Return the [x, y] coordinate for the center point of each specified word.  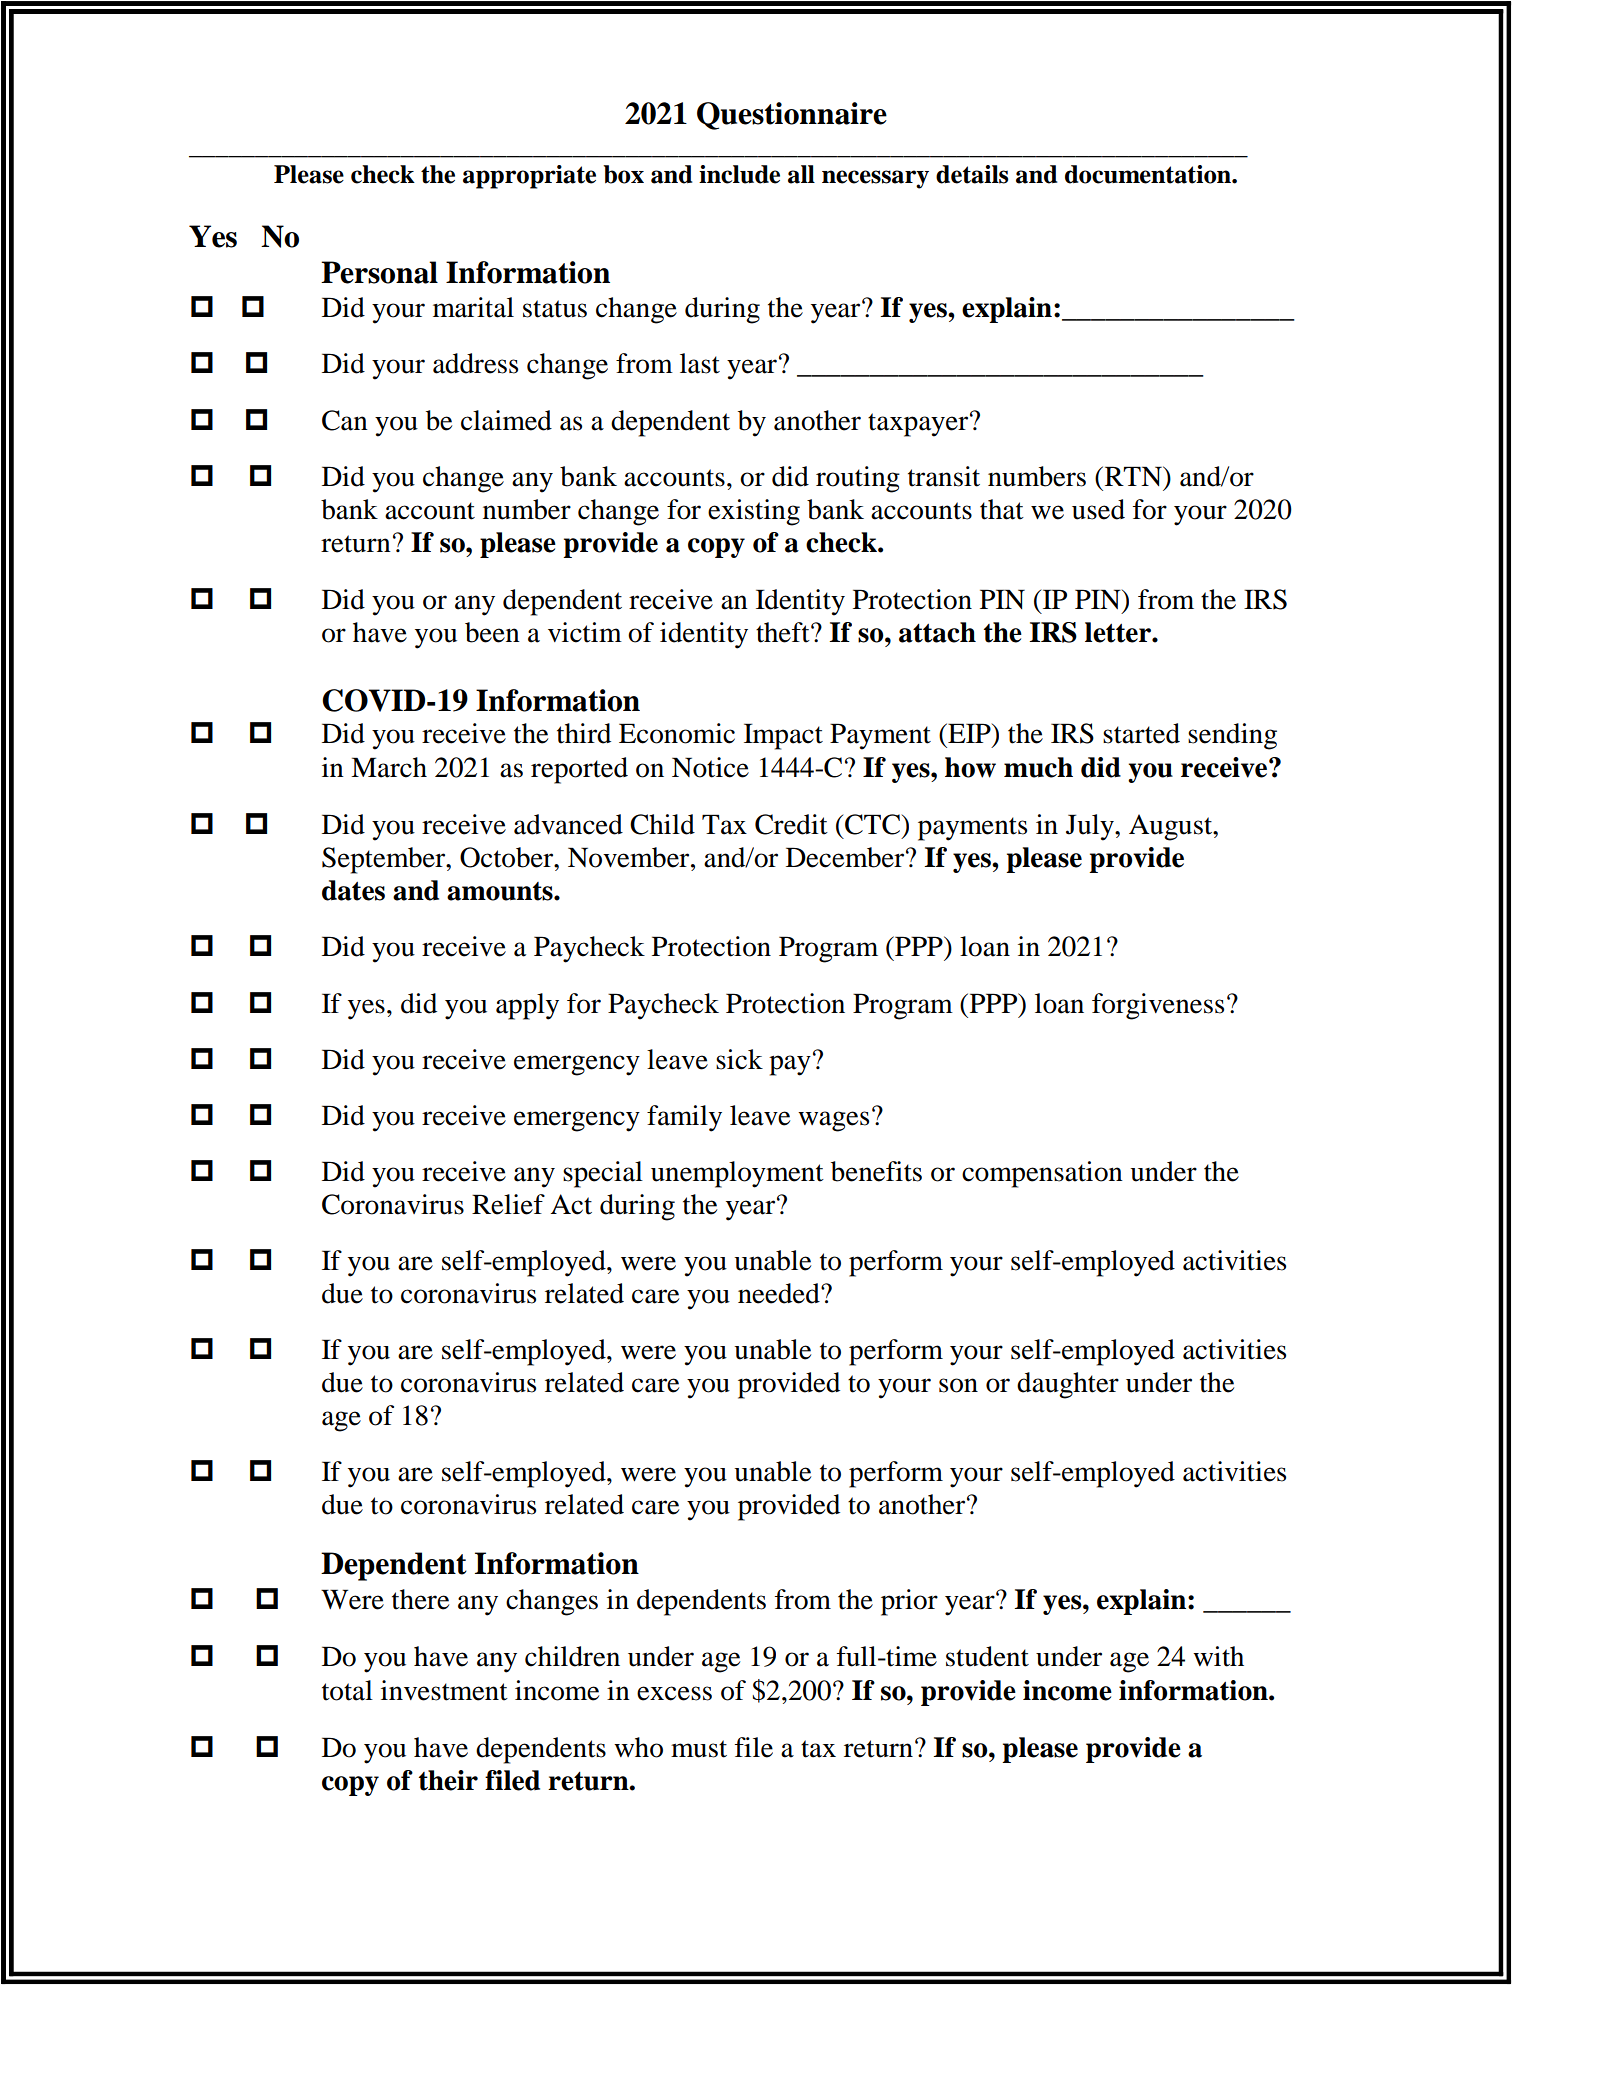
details [972, 174]
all [801, 174]
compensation [1042, 1174]
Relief [508, 1204]
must [699, 1749]
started [1141, 733]
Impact [783, 736]
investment [444, 1690]
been [492, 632]
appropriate [529, 177]
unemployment [737, 1174]
